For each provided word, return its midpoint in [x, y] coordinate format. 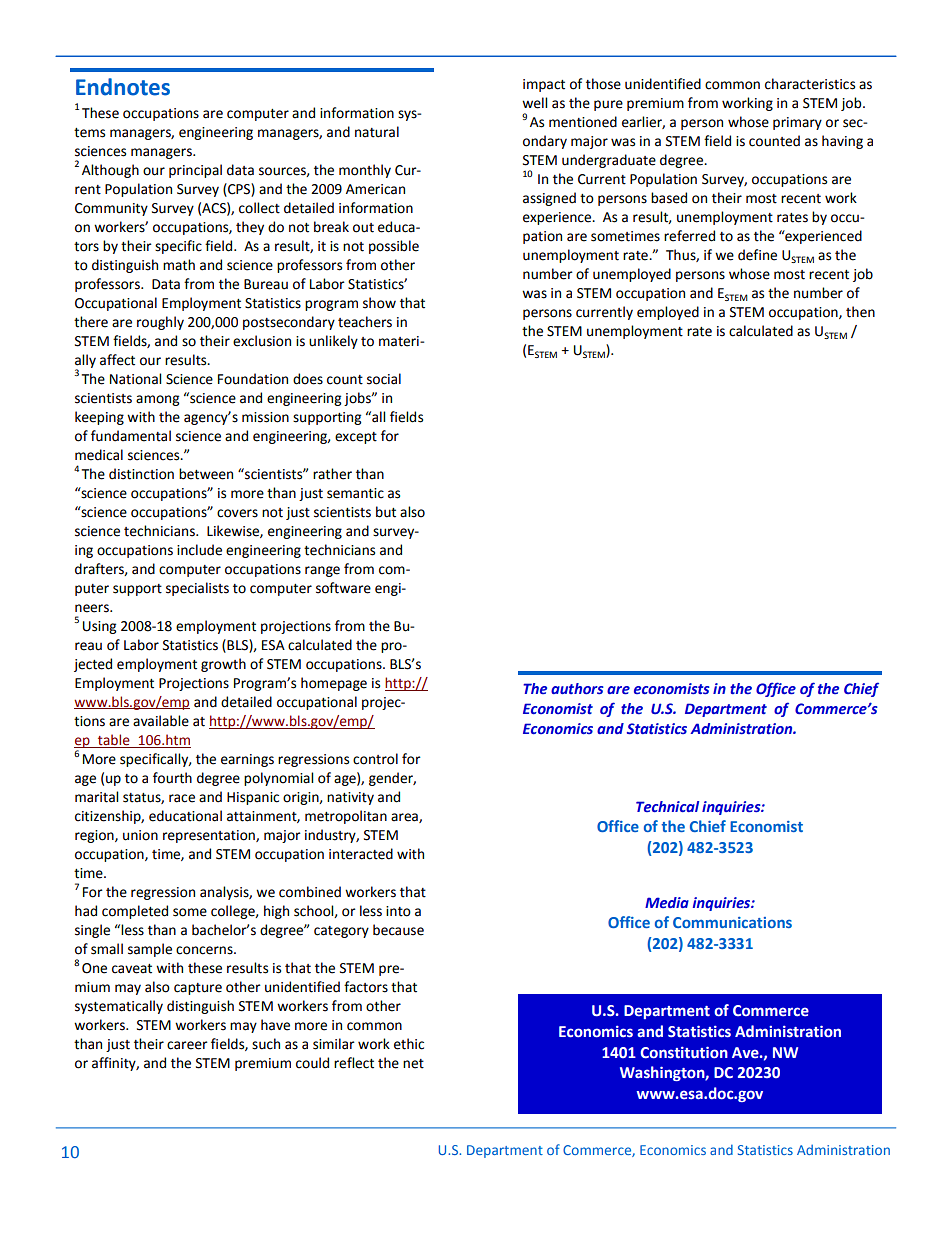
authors [577, 689]
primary [797, 123]
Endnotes [123, 87]
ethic [409, 1044]
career [187, 1045]
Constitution [684, 1052]
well [534, 103]
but [386, 512]
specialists [197, 589]
